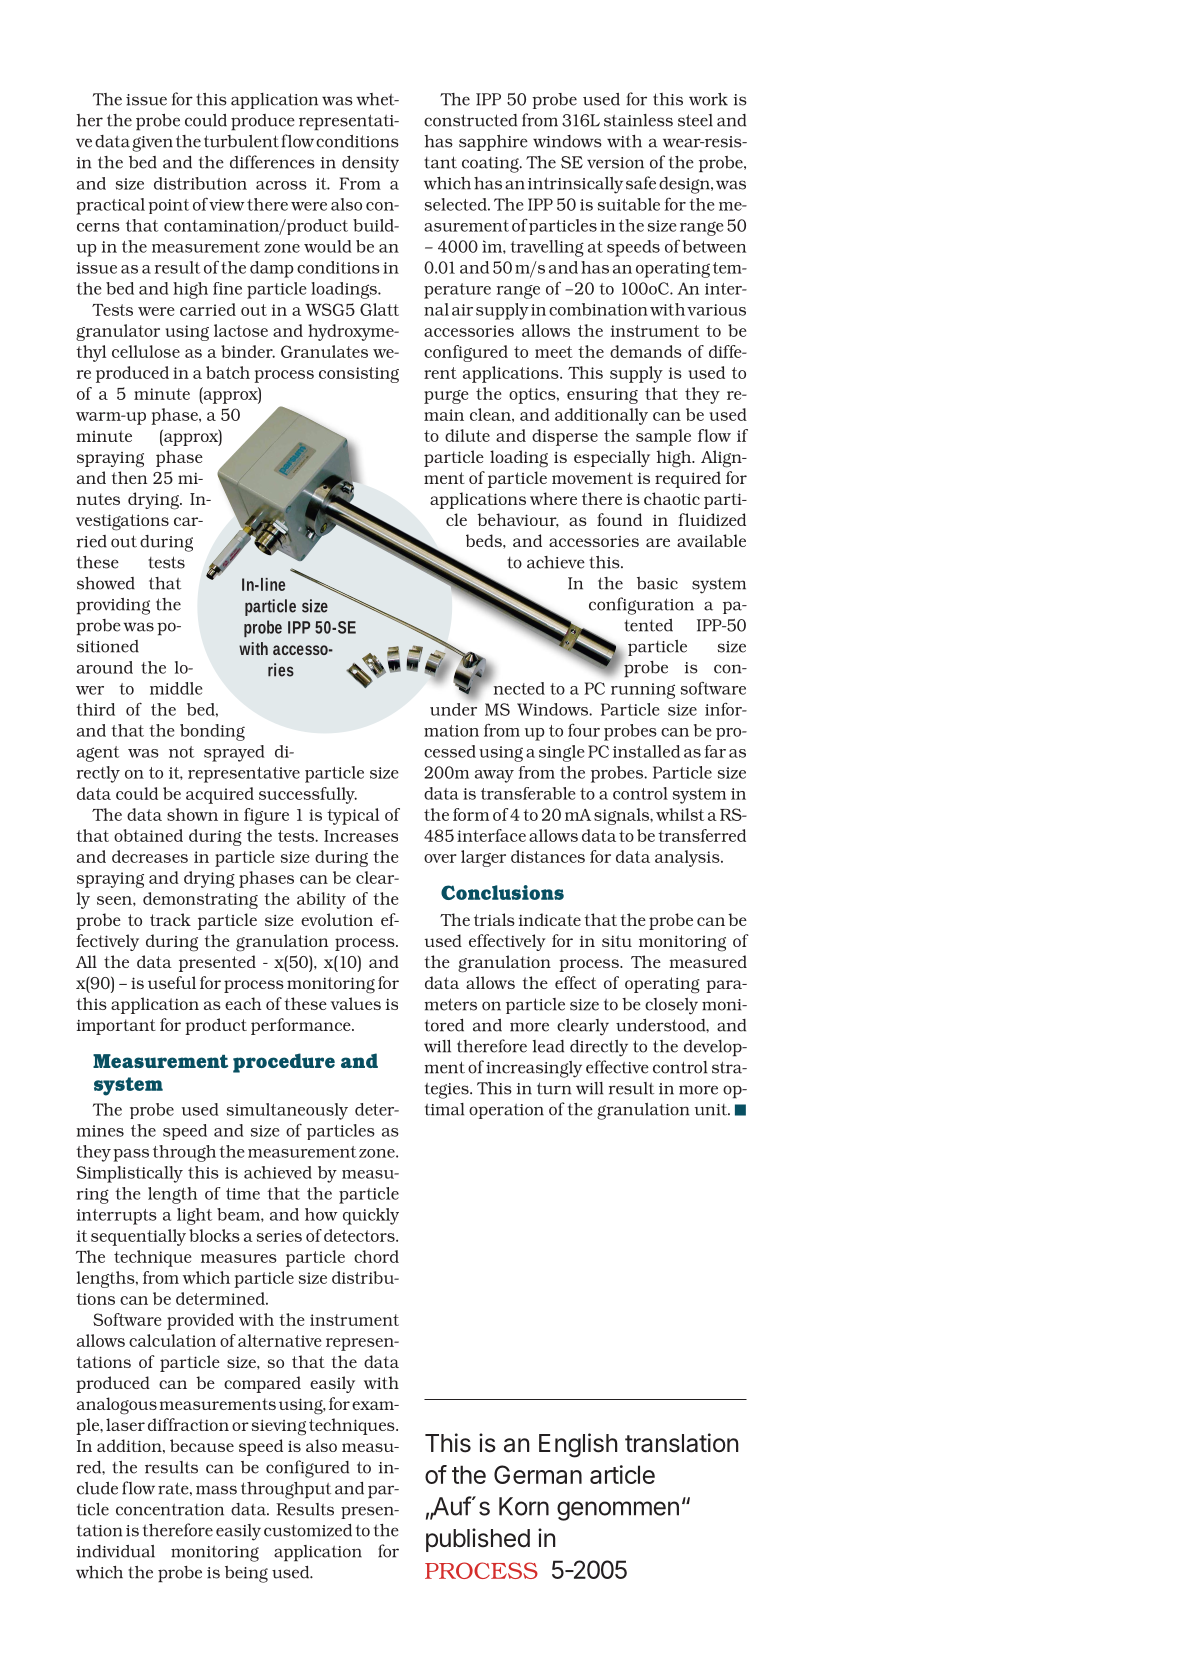  Describe the element at coordinates (370, 164) in the screenshot. I see `density` at that location.
